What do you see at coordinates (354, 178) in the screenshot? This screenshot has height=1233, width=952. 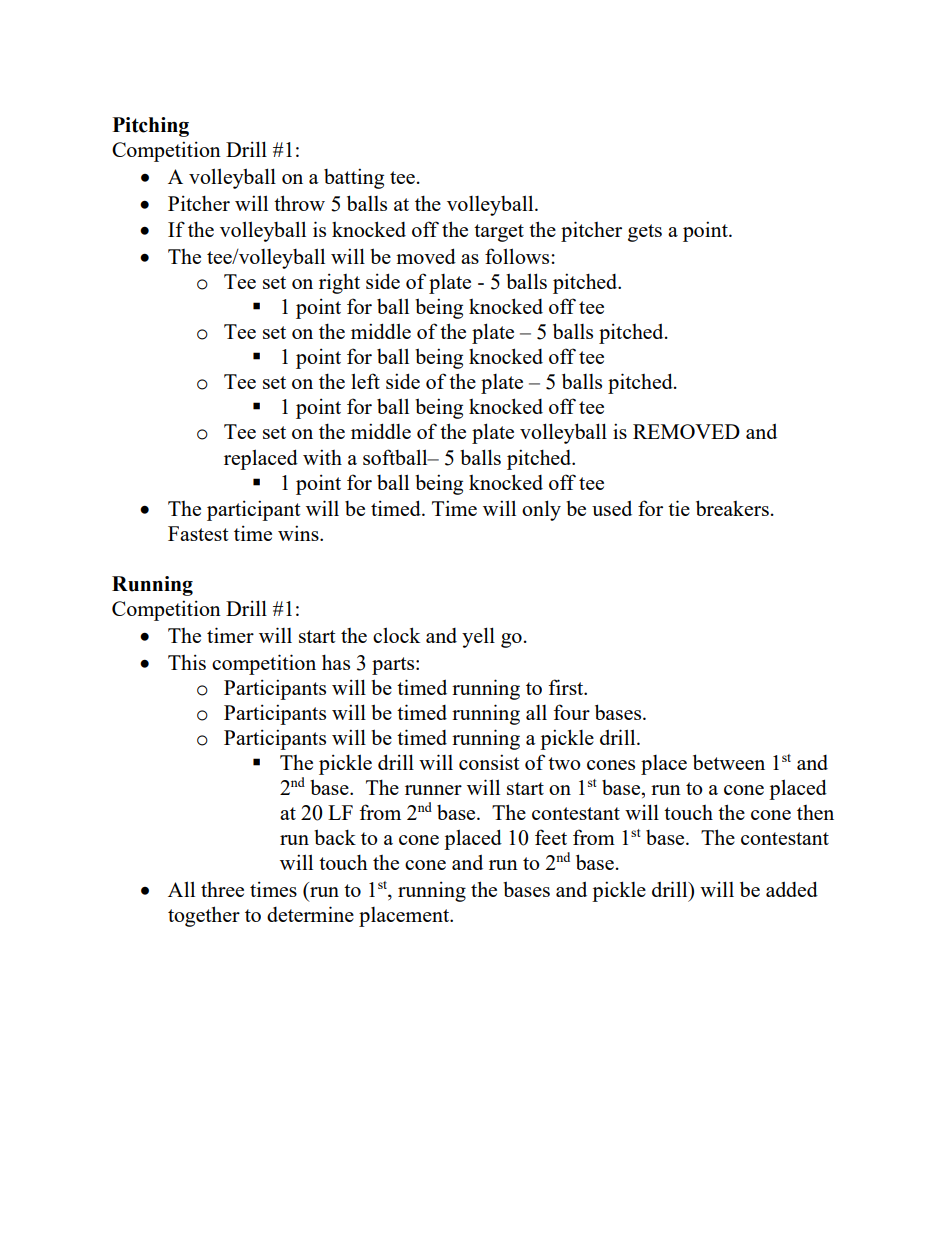 I see `batting` at bounding box center [354, 178].
